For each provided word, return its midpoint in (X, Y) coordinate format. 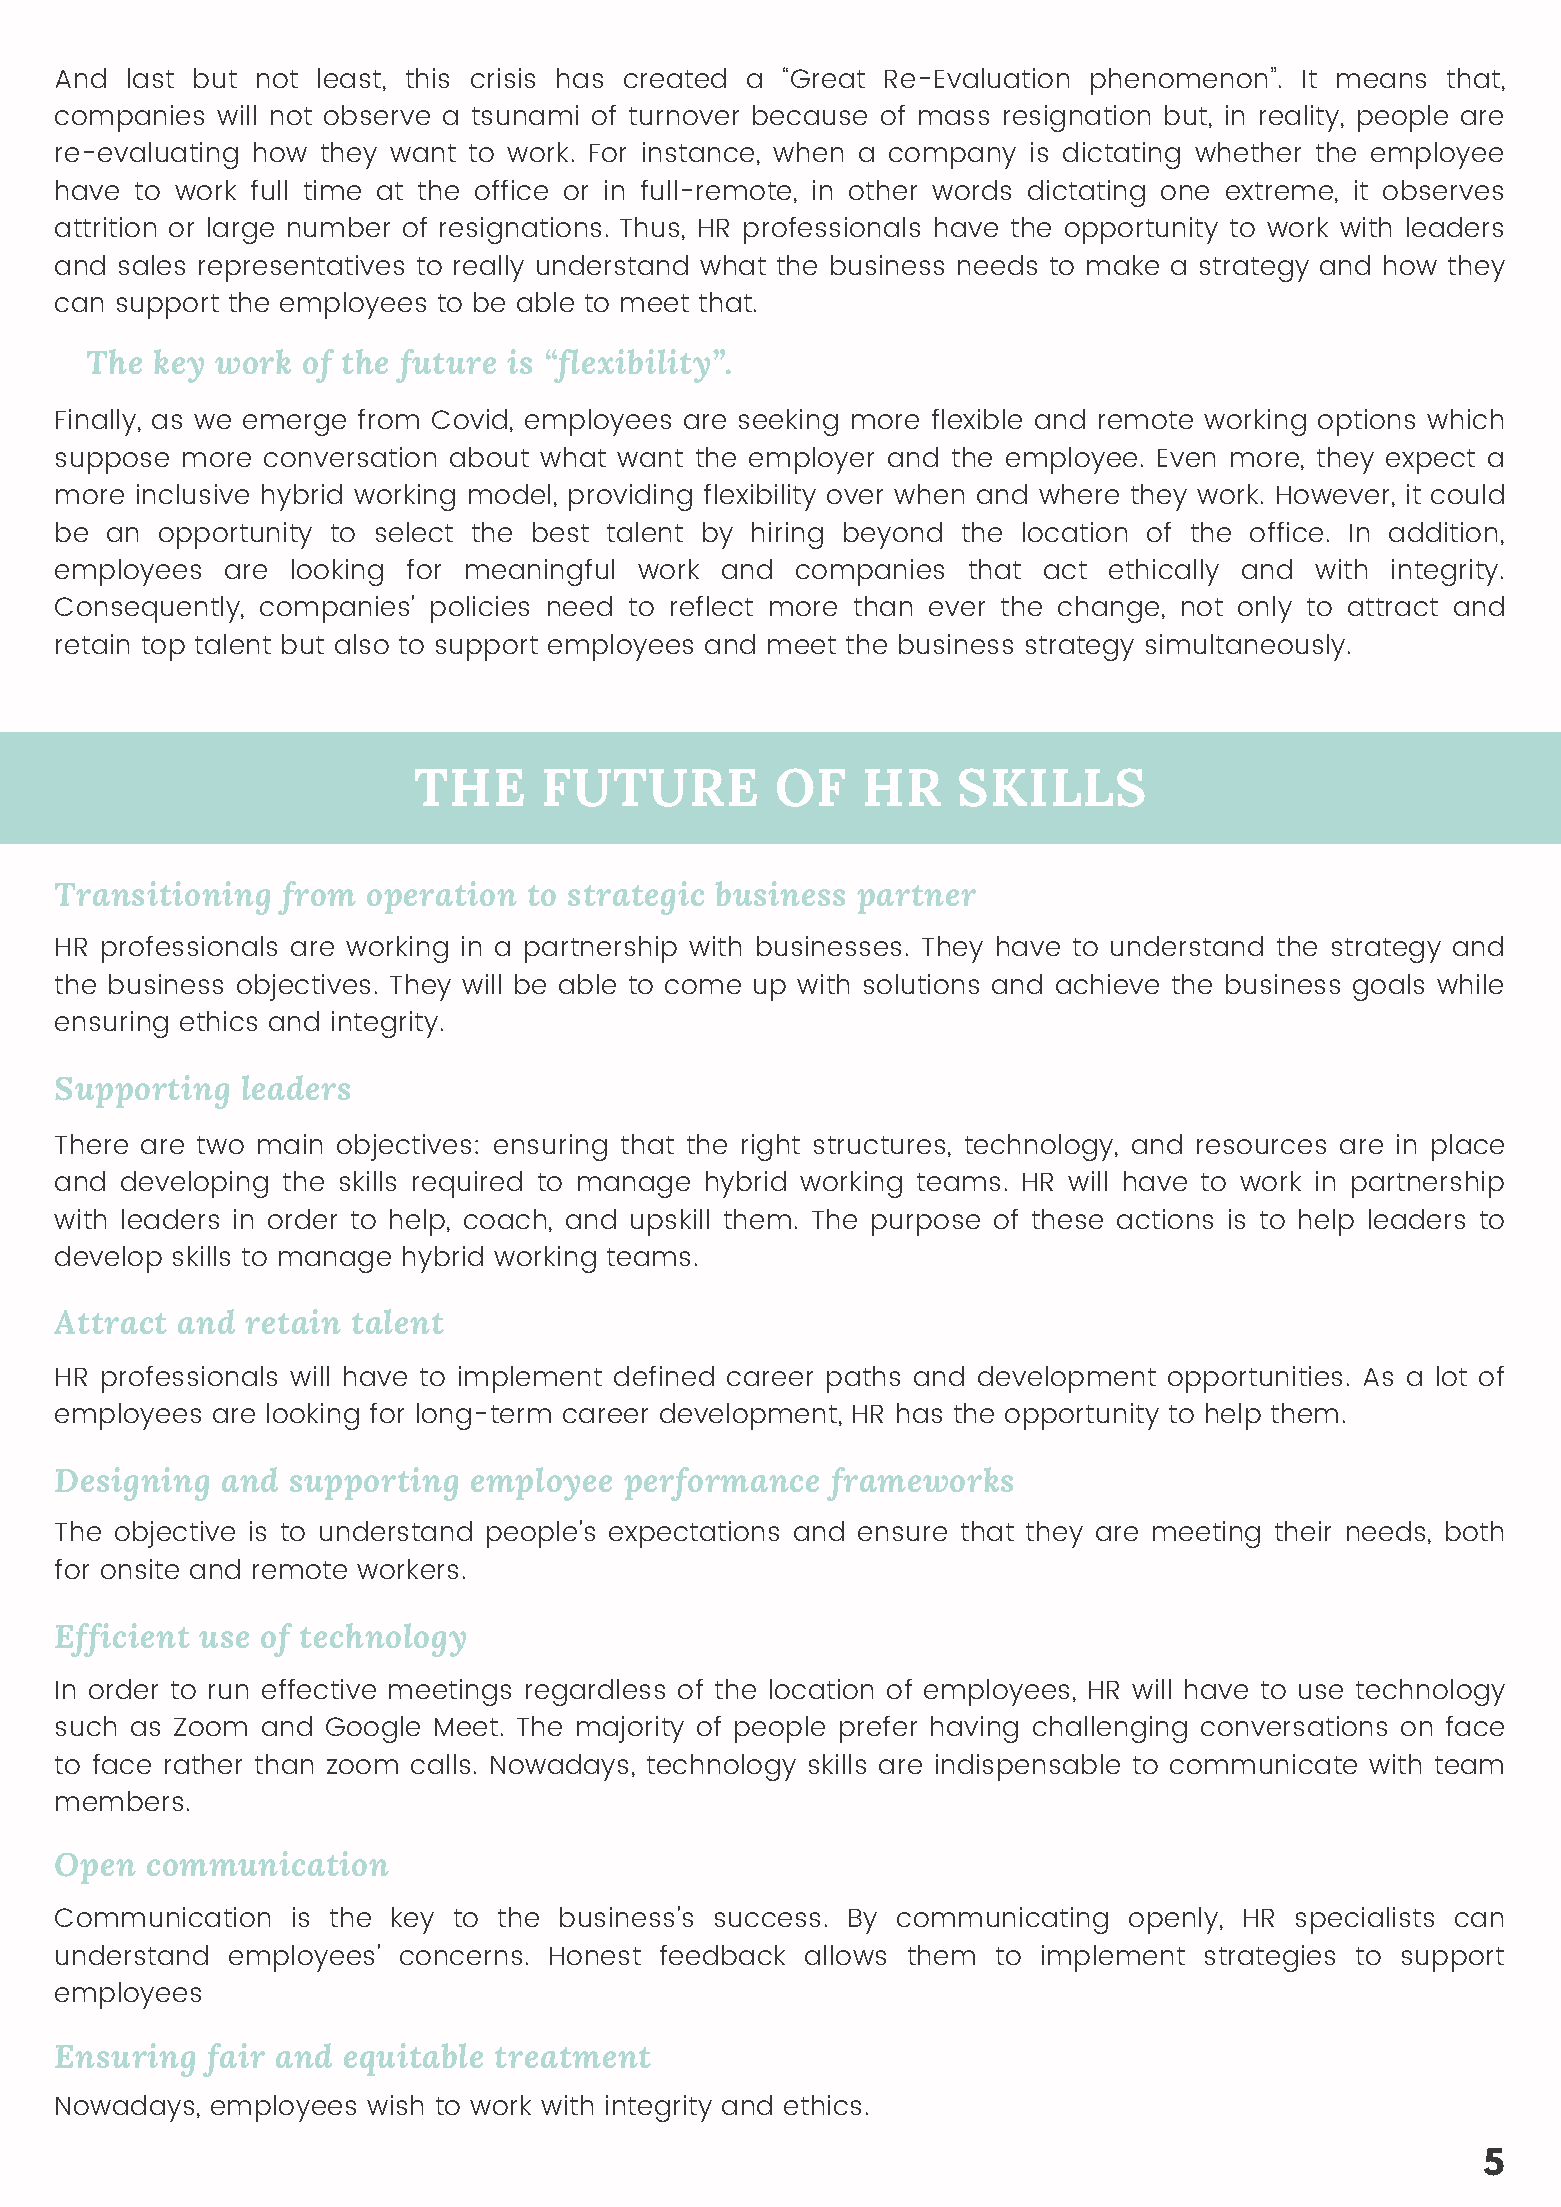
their (1303, 1531)
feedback (722, 1955)
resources (1261, 1146)
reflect (712, 606)
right (771, 1147)
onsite (140, 1569)
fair (234, 2060)
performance (721, 1484)
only (1265, 609)
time (332, 190)
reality (1301, 118)
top (163, 648)
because (810, 115)
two (220, 1145)
